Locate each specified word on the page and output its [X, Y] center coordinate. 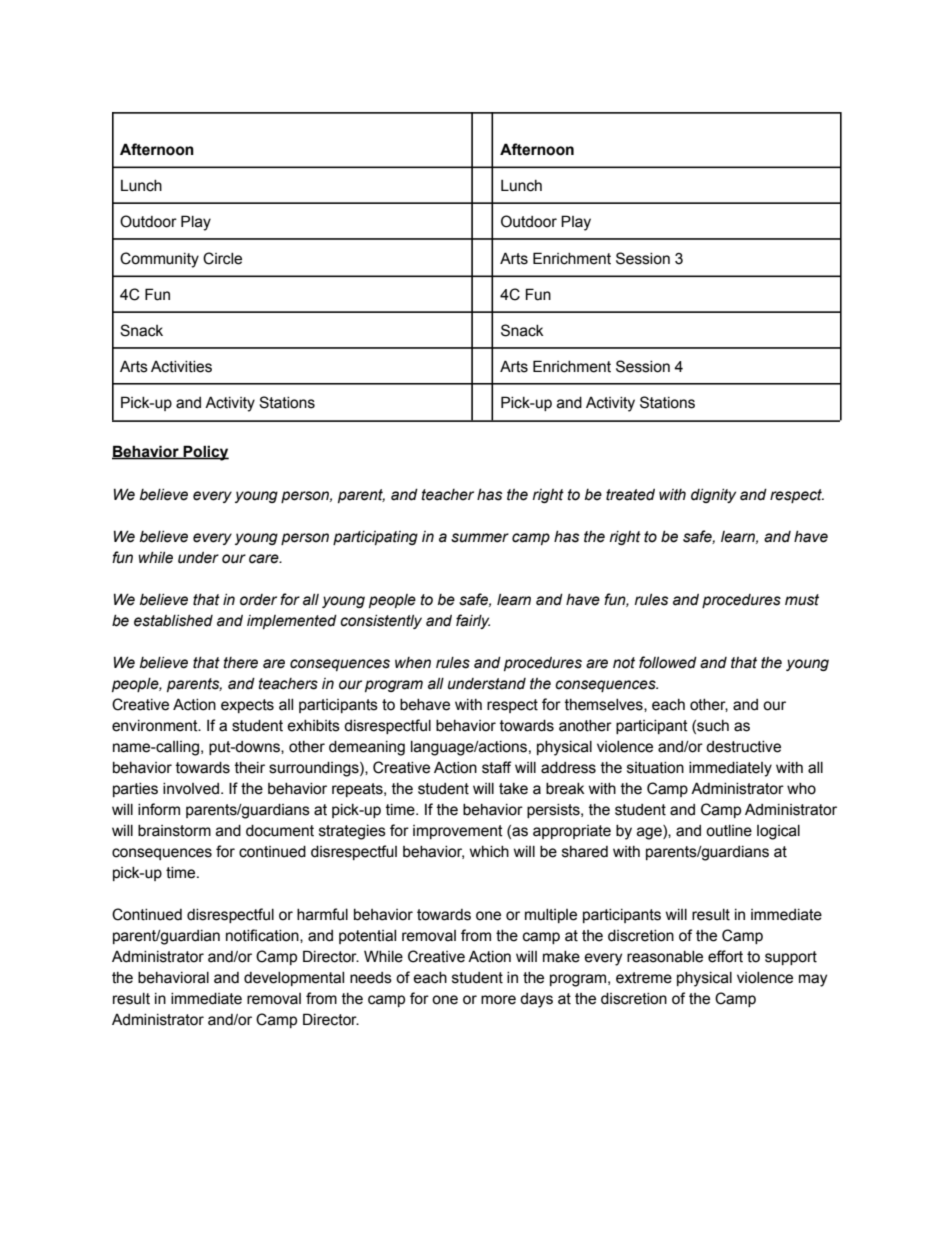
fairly [473, 621]
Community [159, 260]
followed [668, 662]
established [173, 621]
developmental [294, 979]
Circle [222, 258]
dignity [713, 496]
